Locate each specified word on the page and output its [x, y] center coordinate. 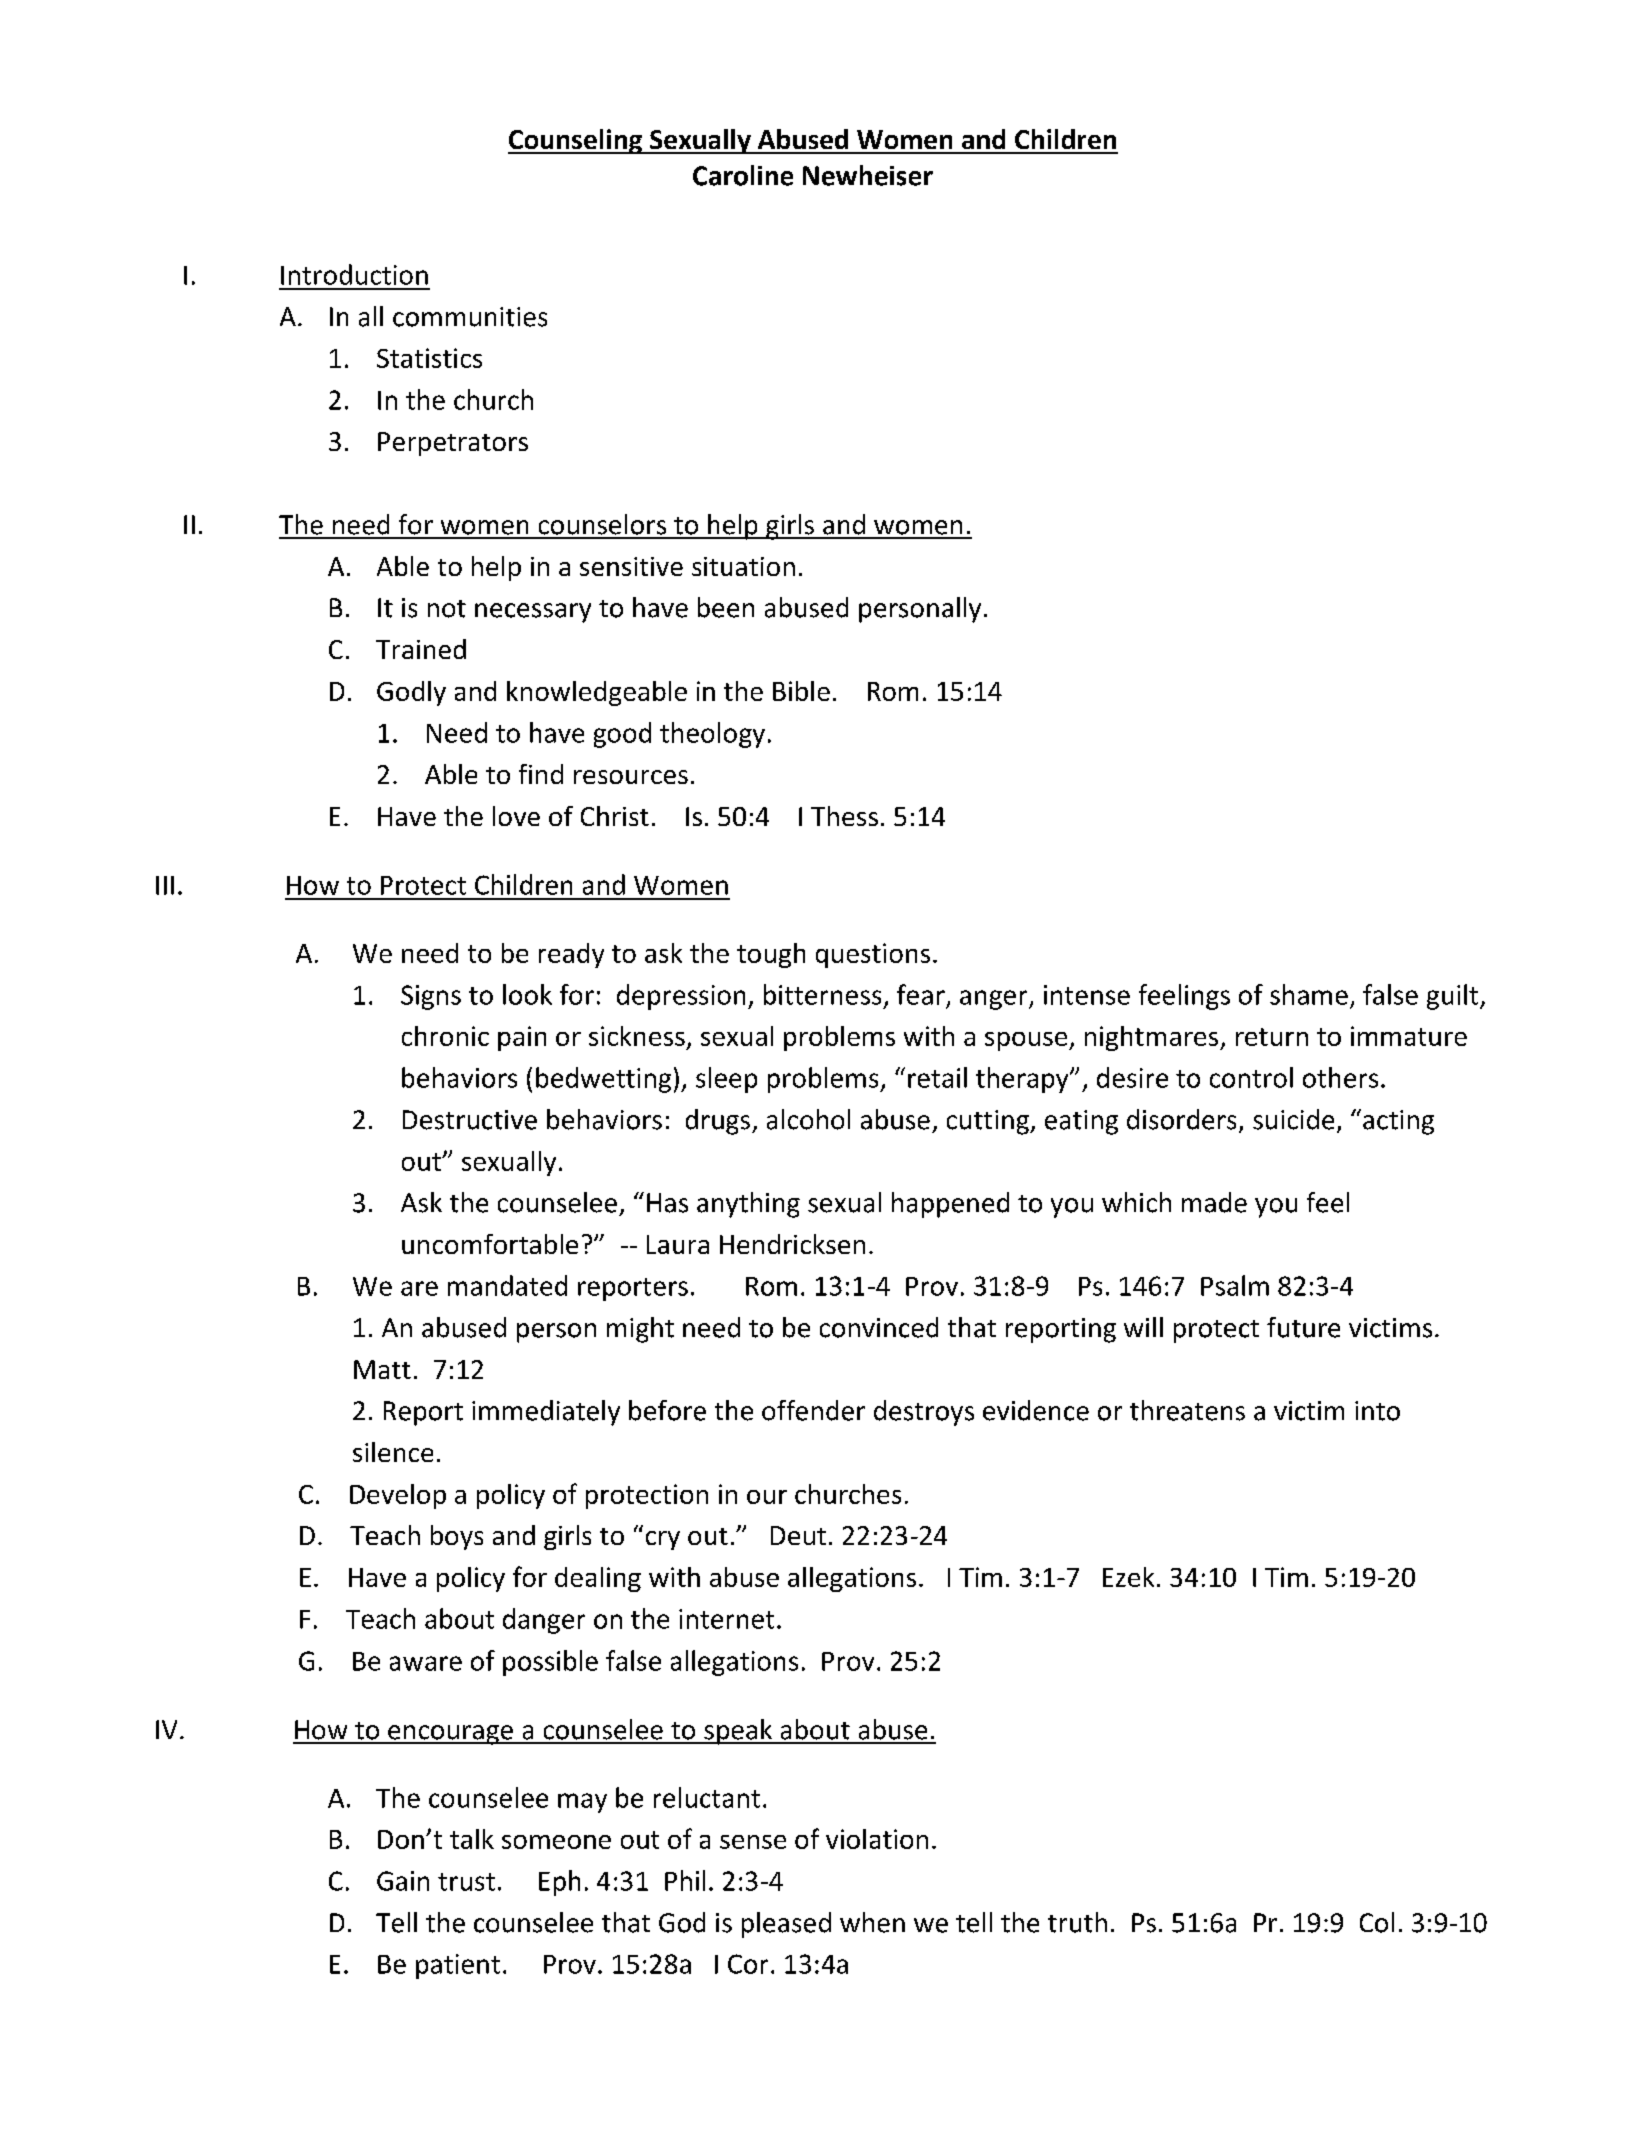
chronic [445, 1036]
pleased [786, 1925]
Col [1377, 1922]
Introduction [354, 274]
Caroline [743, 175]
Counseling [576, 141]
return [1272, 1037]
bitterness [822, 994]
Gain [403, 1881]
